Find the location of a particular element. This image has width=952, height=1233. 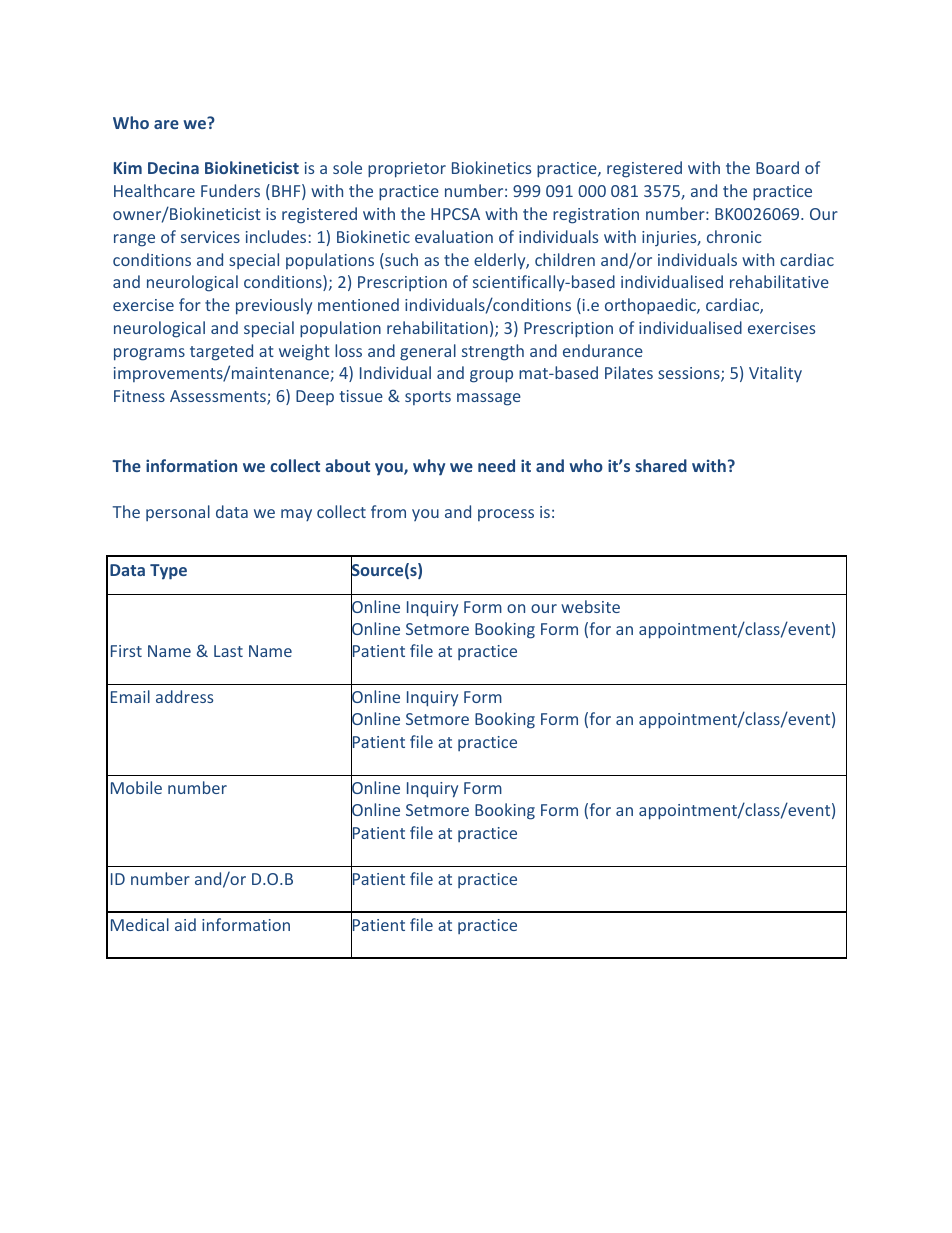

Board is located at coordinates (777, 167).
